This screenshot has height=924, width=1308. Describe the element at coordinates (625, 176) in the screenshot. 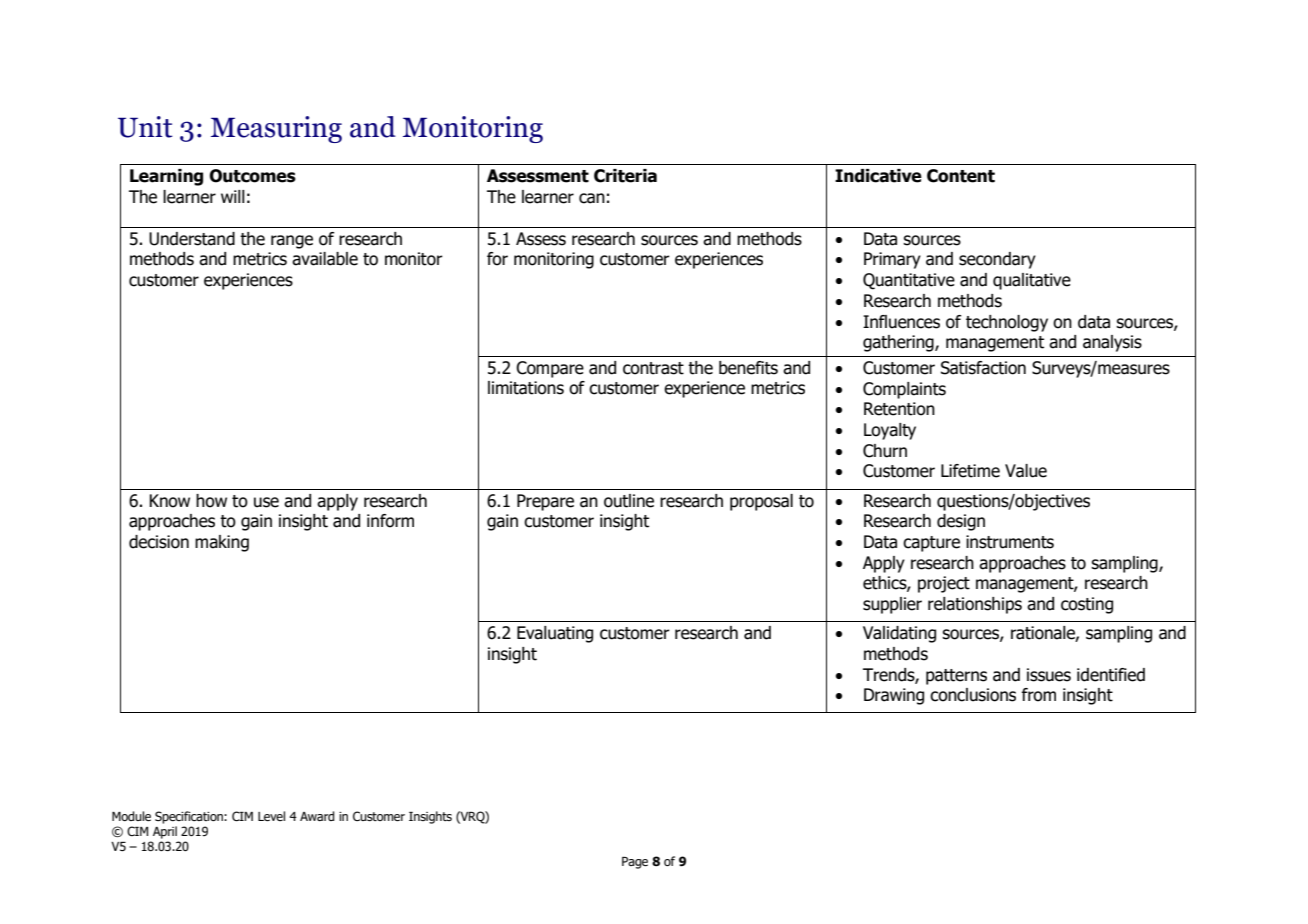

I see `Criteria` at that location.
